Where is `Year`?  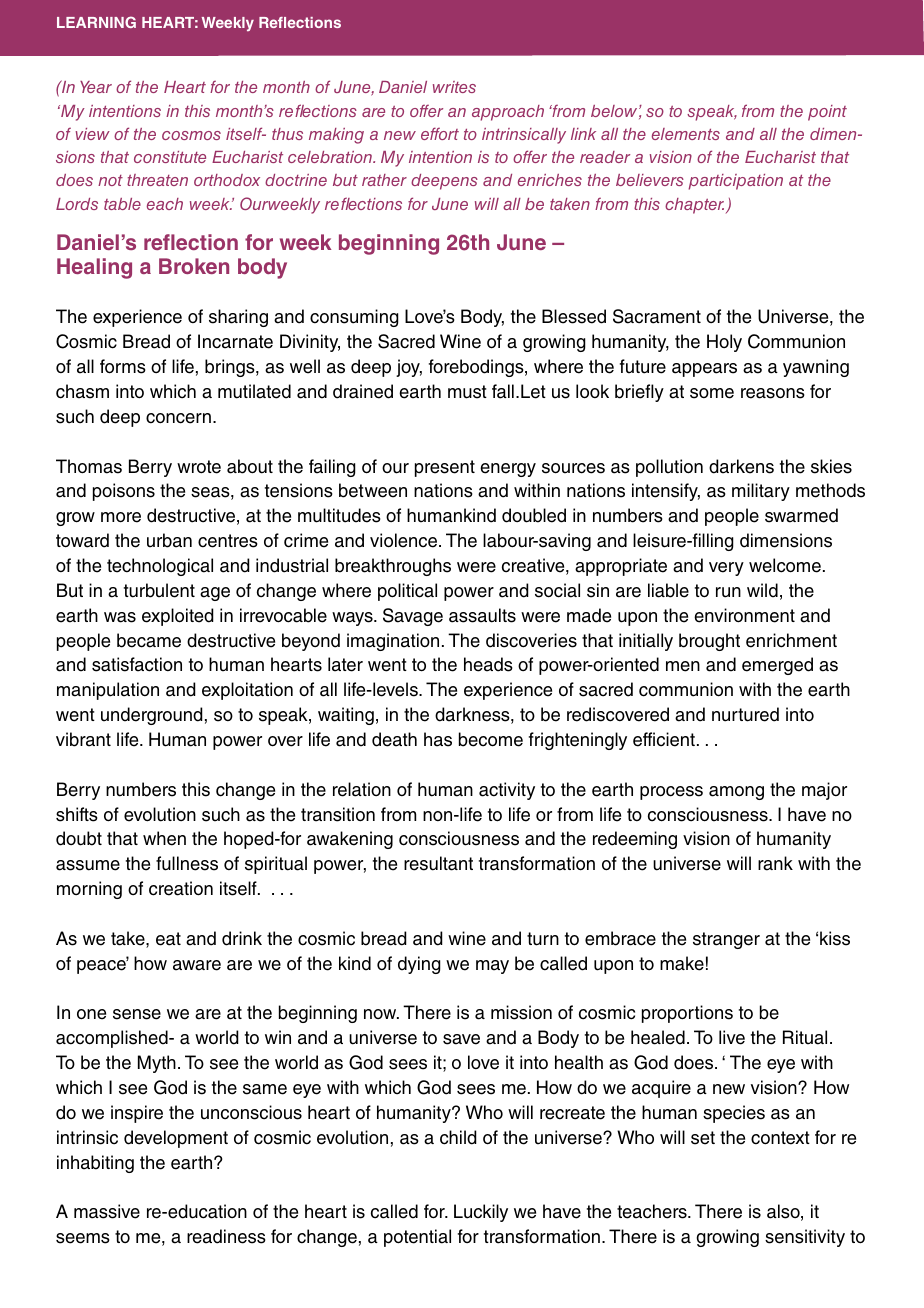
Year is located at coordinates (96, 87).
